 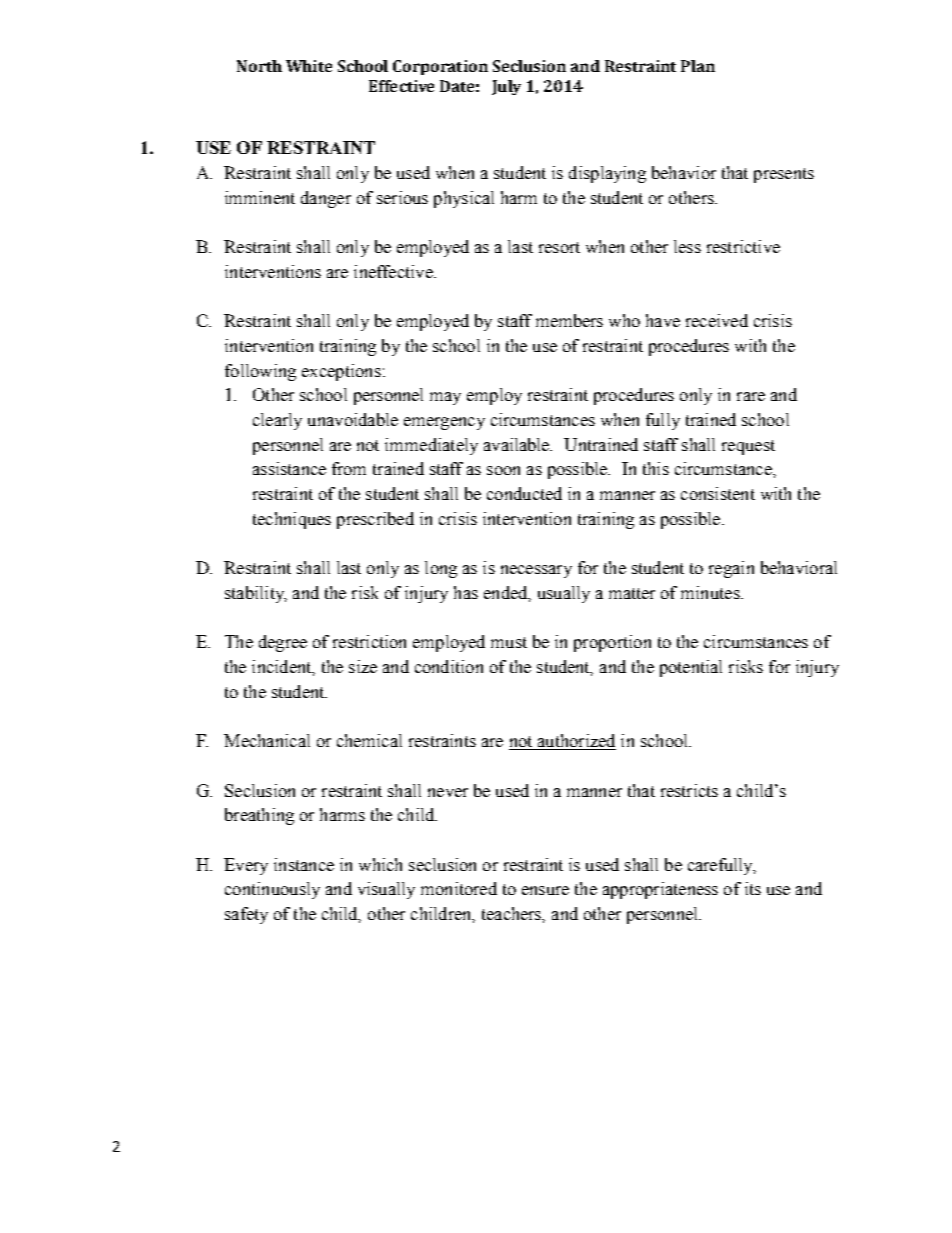 I want to click on White, so click(x=309, y=66).
